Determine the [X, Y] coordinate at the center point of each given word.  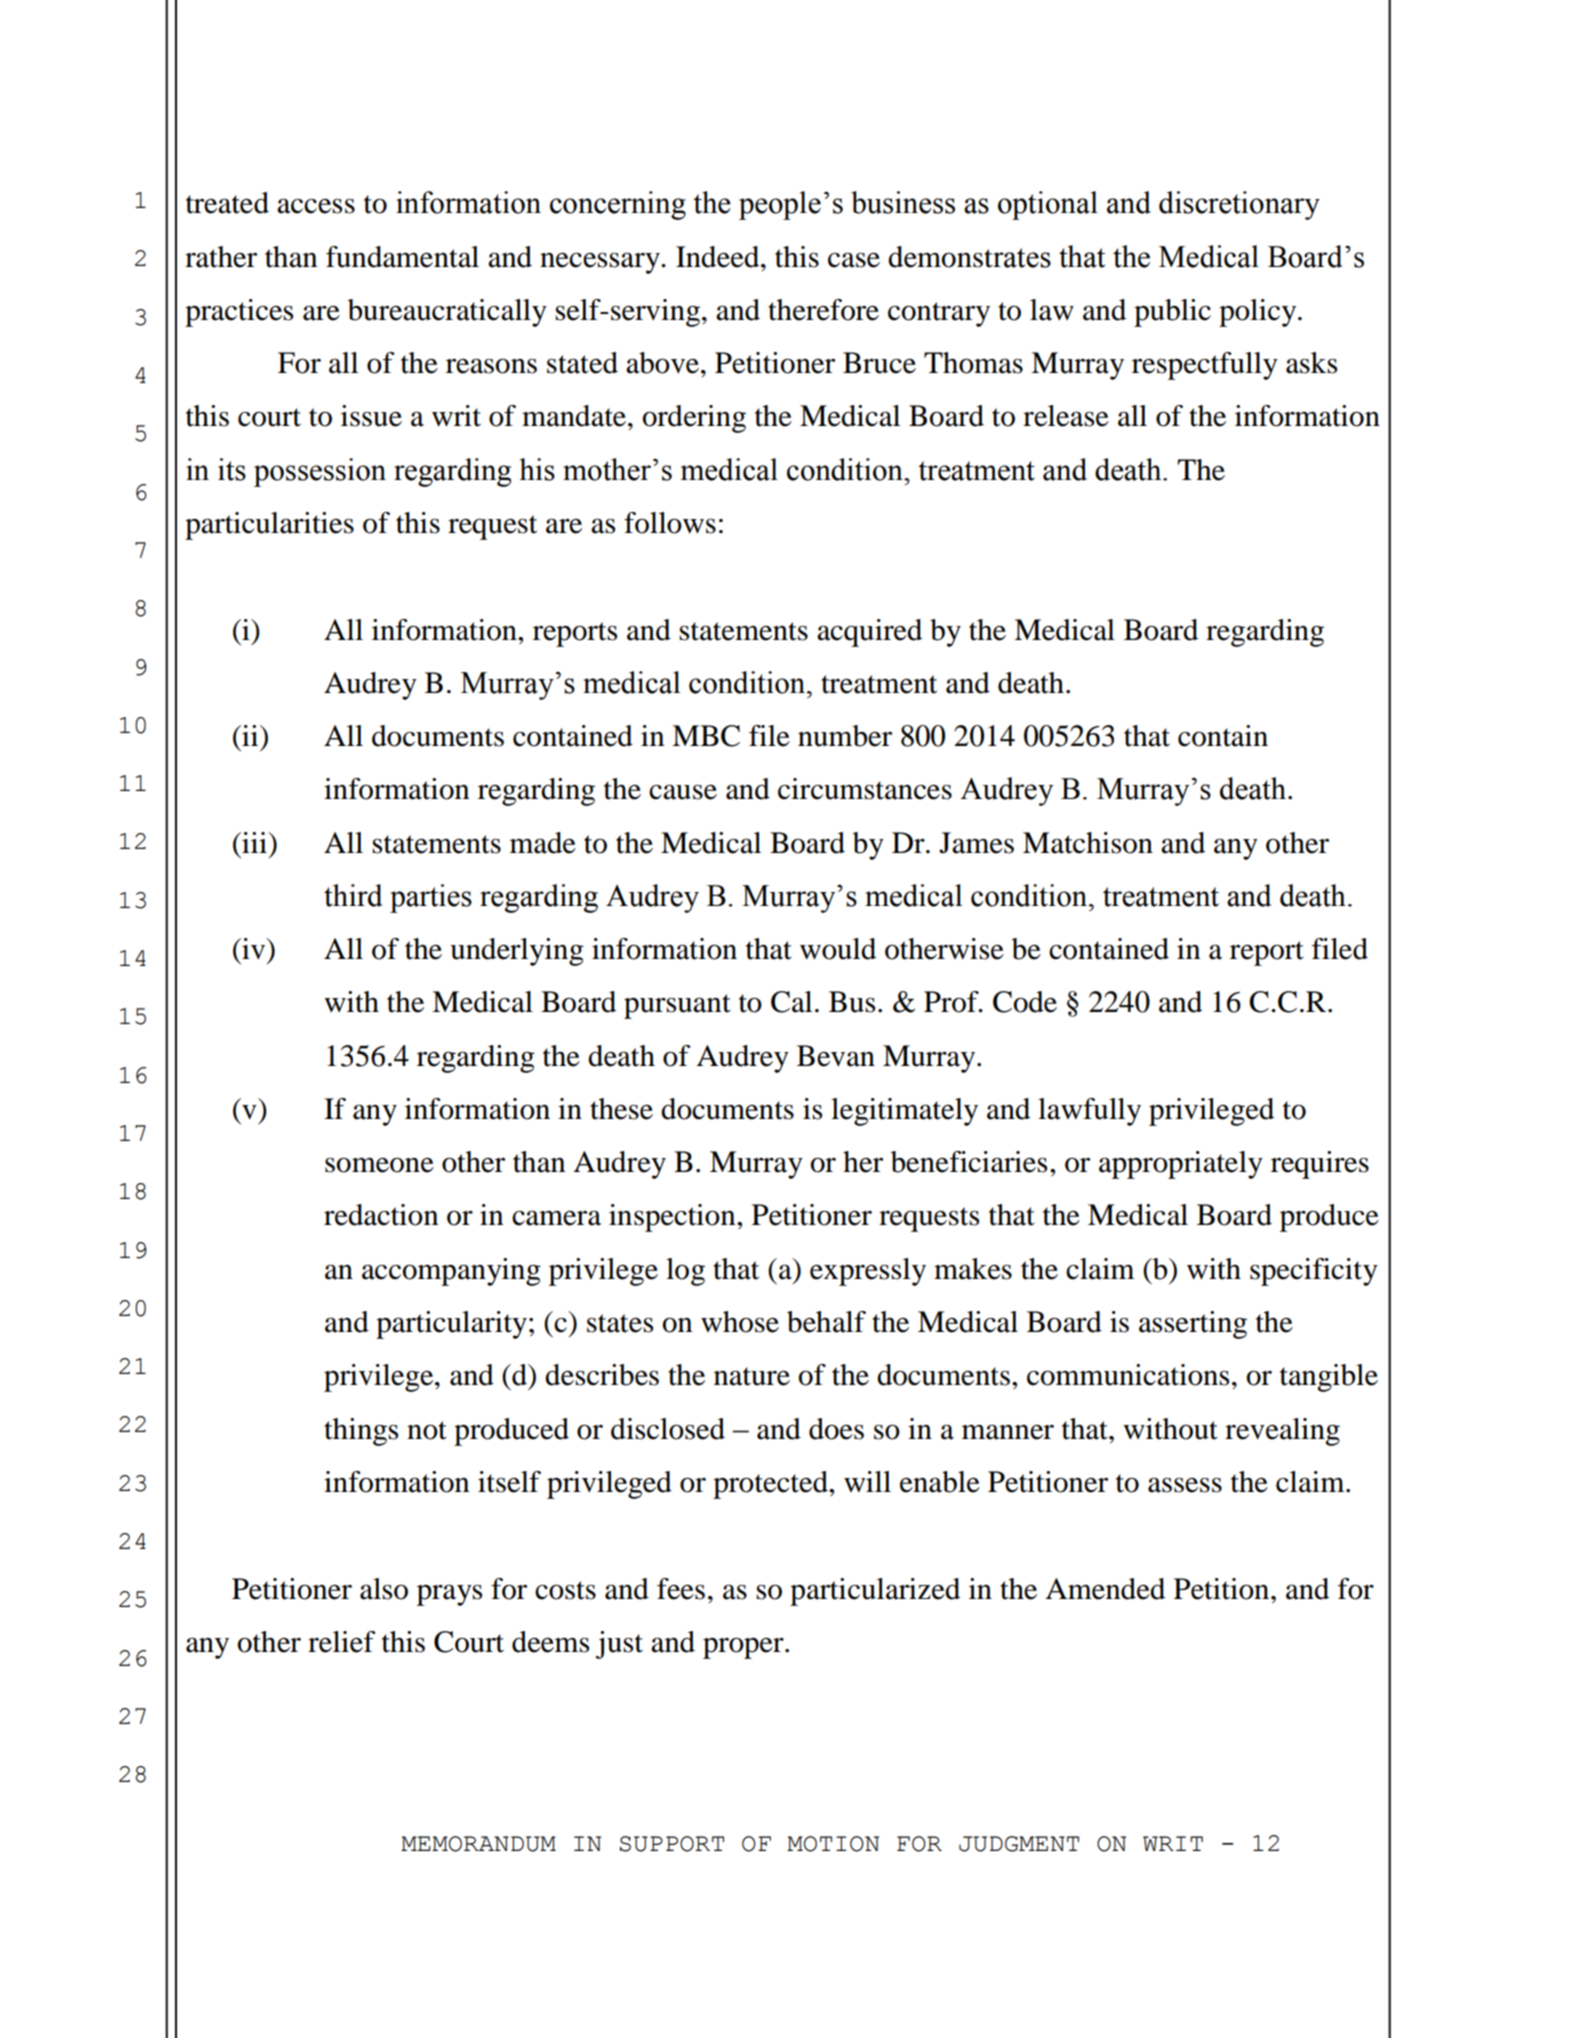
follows [670, 523]
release [1066, 416]
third [353, 895]
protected [771, 1485]
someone [379, 1165]
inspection [673, 1218]
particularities [269, 526]
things [361, 1432]
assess [1185, 1485]
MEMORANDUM [478, 1844]
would [838, 949]
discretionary [1239, 205]
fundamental [402, 257]
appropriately [1181, 1165]
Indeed [719, 257]
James [976, 843]
